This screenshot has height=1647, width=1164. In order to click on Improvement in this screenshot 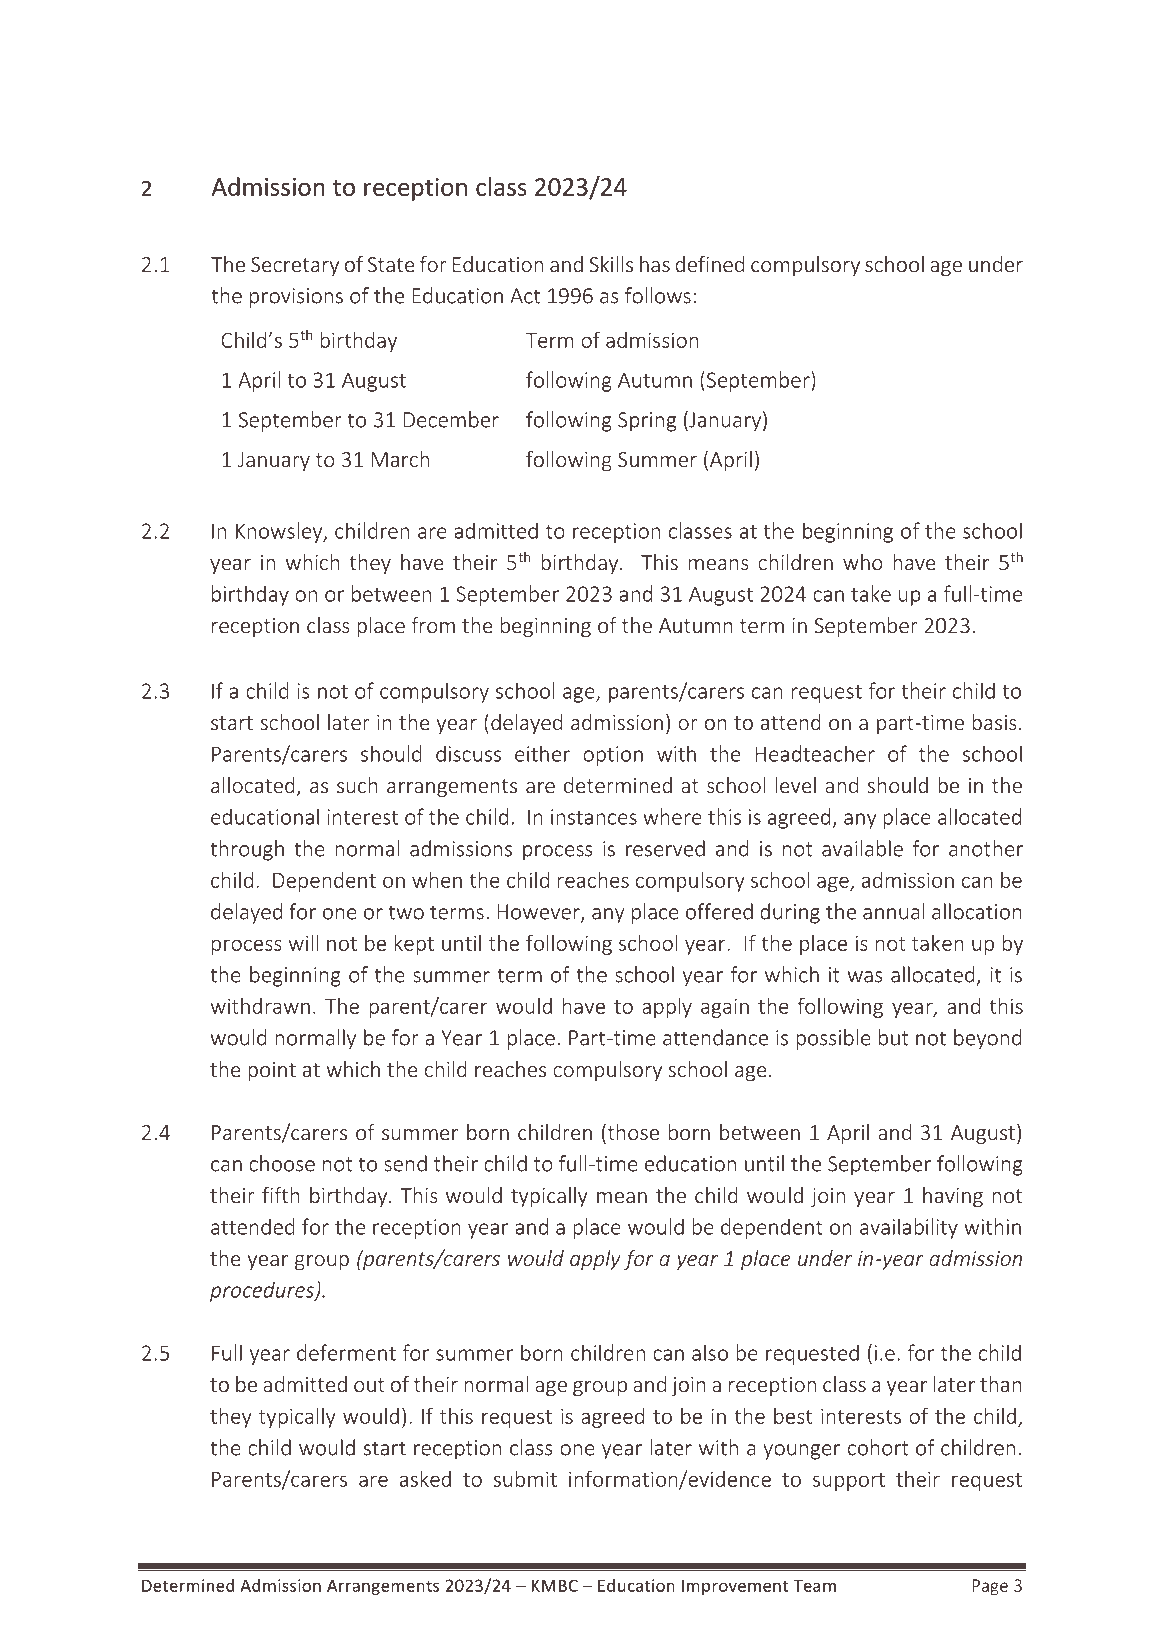, I will do `click(735, 1587)`.
